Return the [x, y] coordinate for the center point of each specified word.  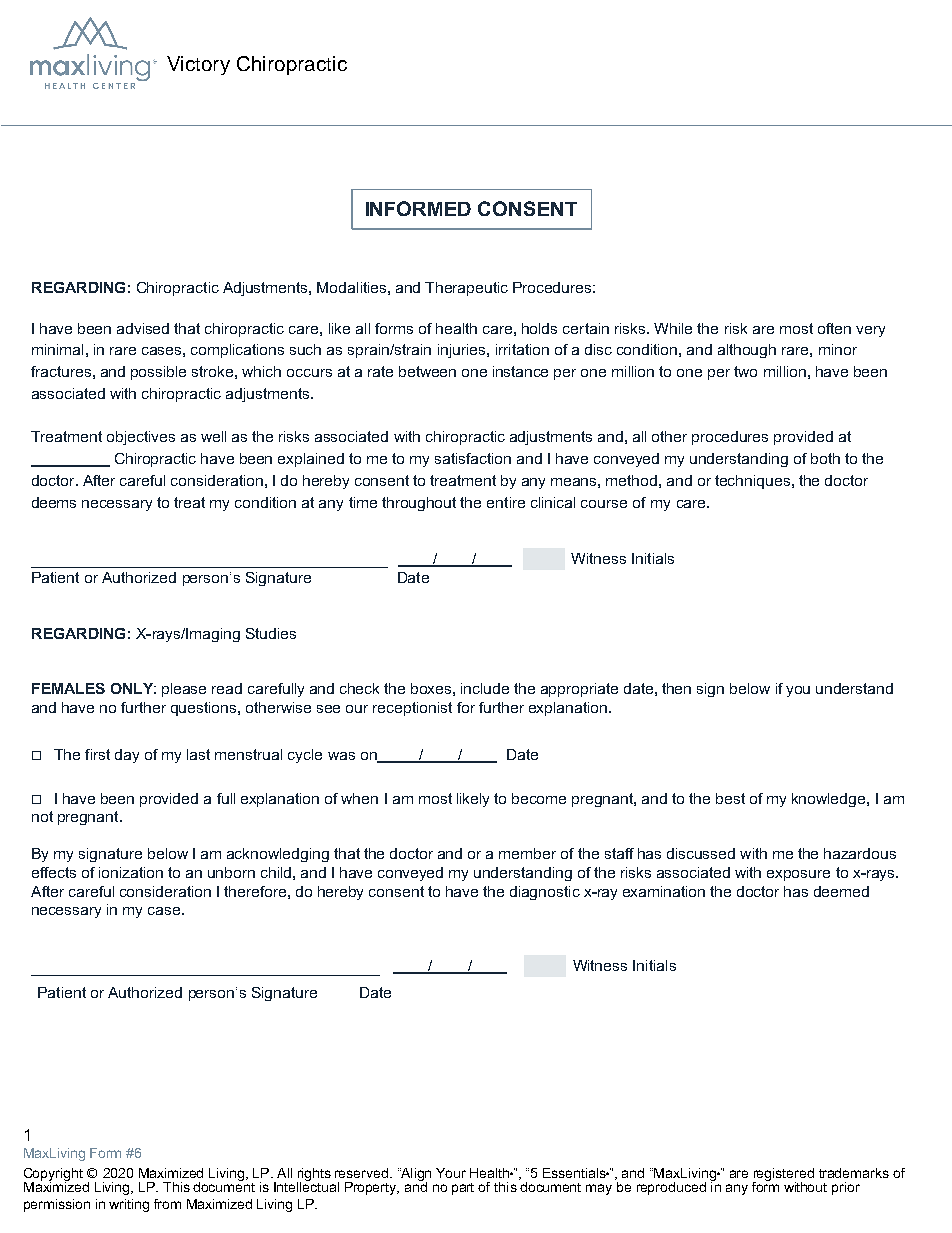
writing [129, 1205]
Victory [198, 65]
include [485, 688]
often [834, 328]
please [184, 690]
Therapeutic [466, 289]
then [676, 688]
